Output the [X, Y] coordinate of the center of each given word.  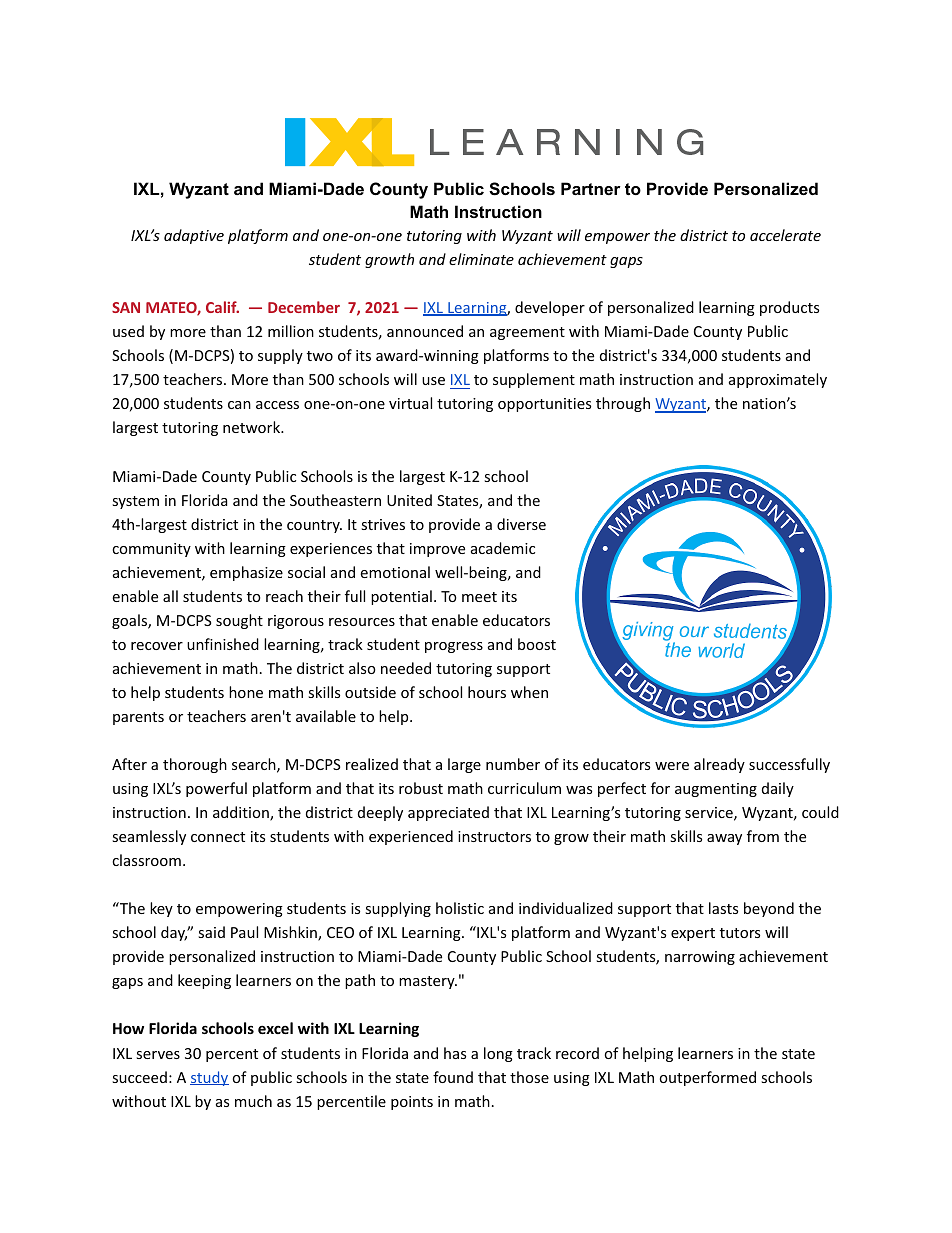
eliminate [481, 259]
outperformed [707, 1078]
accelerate [785, 235]
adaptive [194, 236]
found [453, 1077]
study [209, 1078]
